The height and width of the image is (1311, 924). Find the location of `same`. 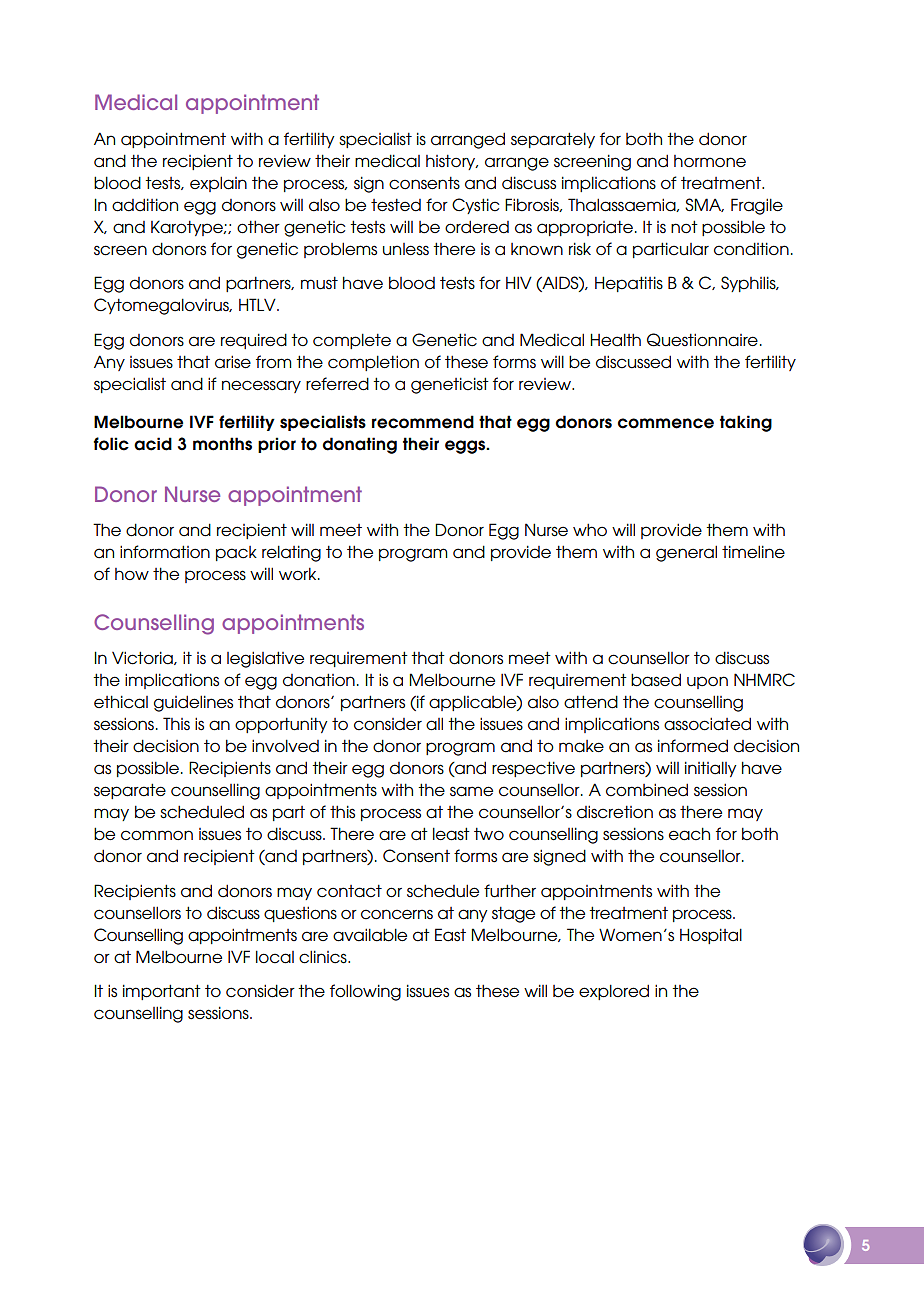

same is located at coordinates (471, 791).
